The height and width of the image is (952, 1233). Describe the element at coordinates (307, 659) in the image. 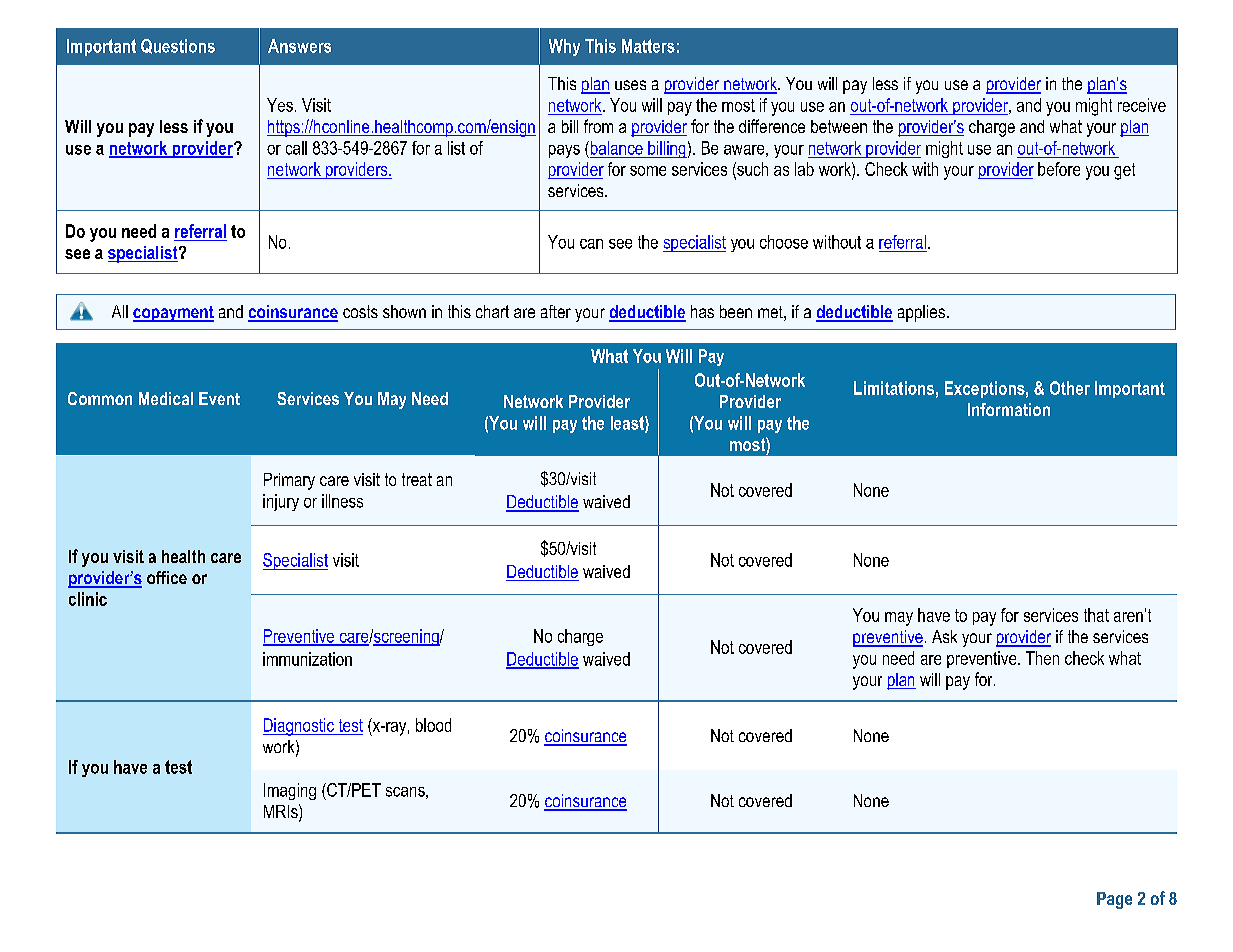

I see `immunization` at that location.
